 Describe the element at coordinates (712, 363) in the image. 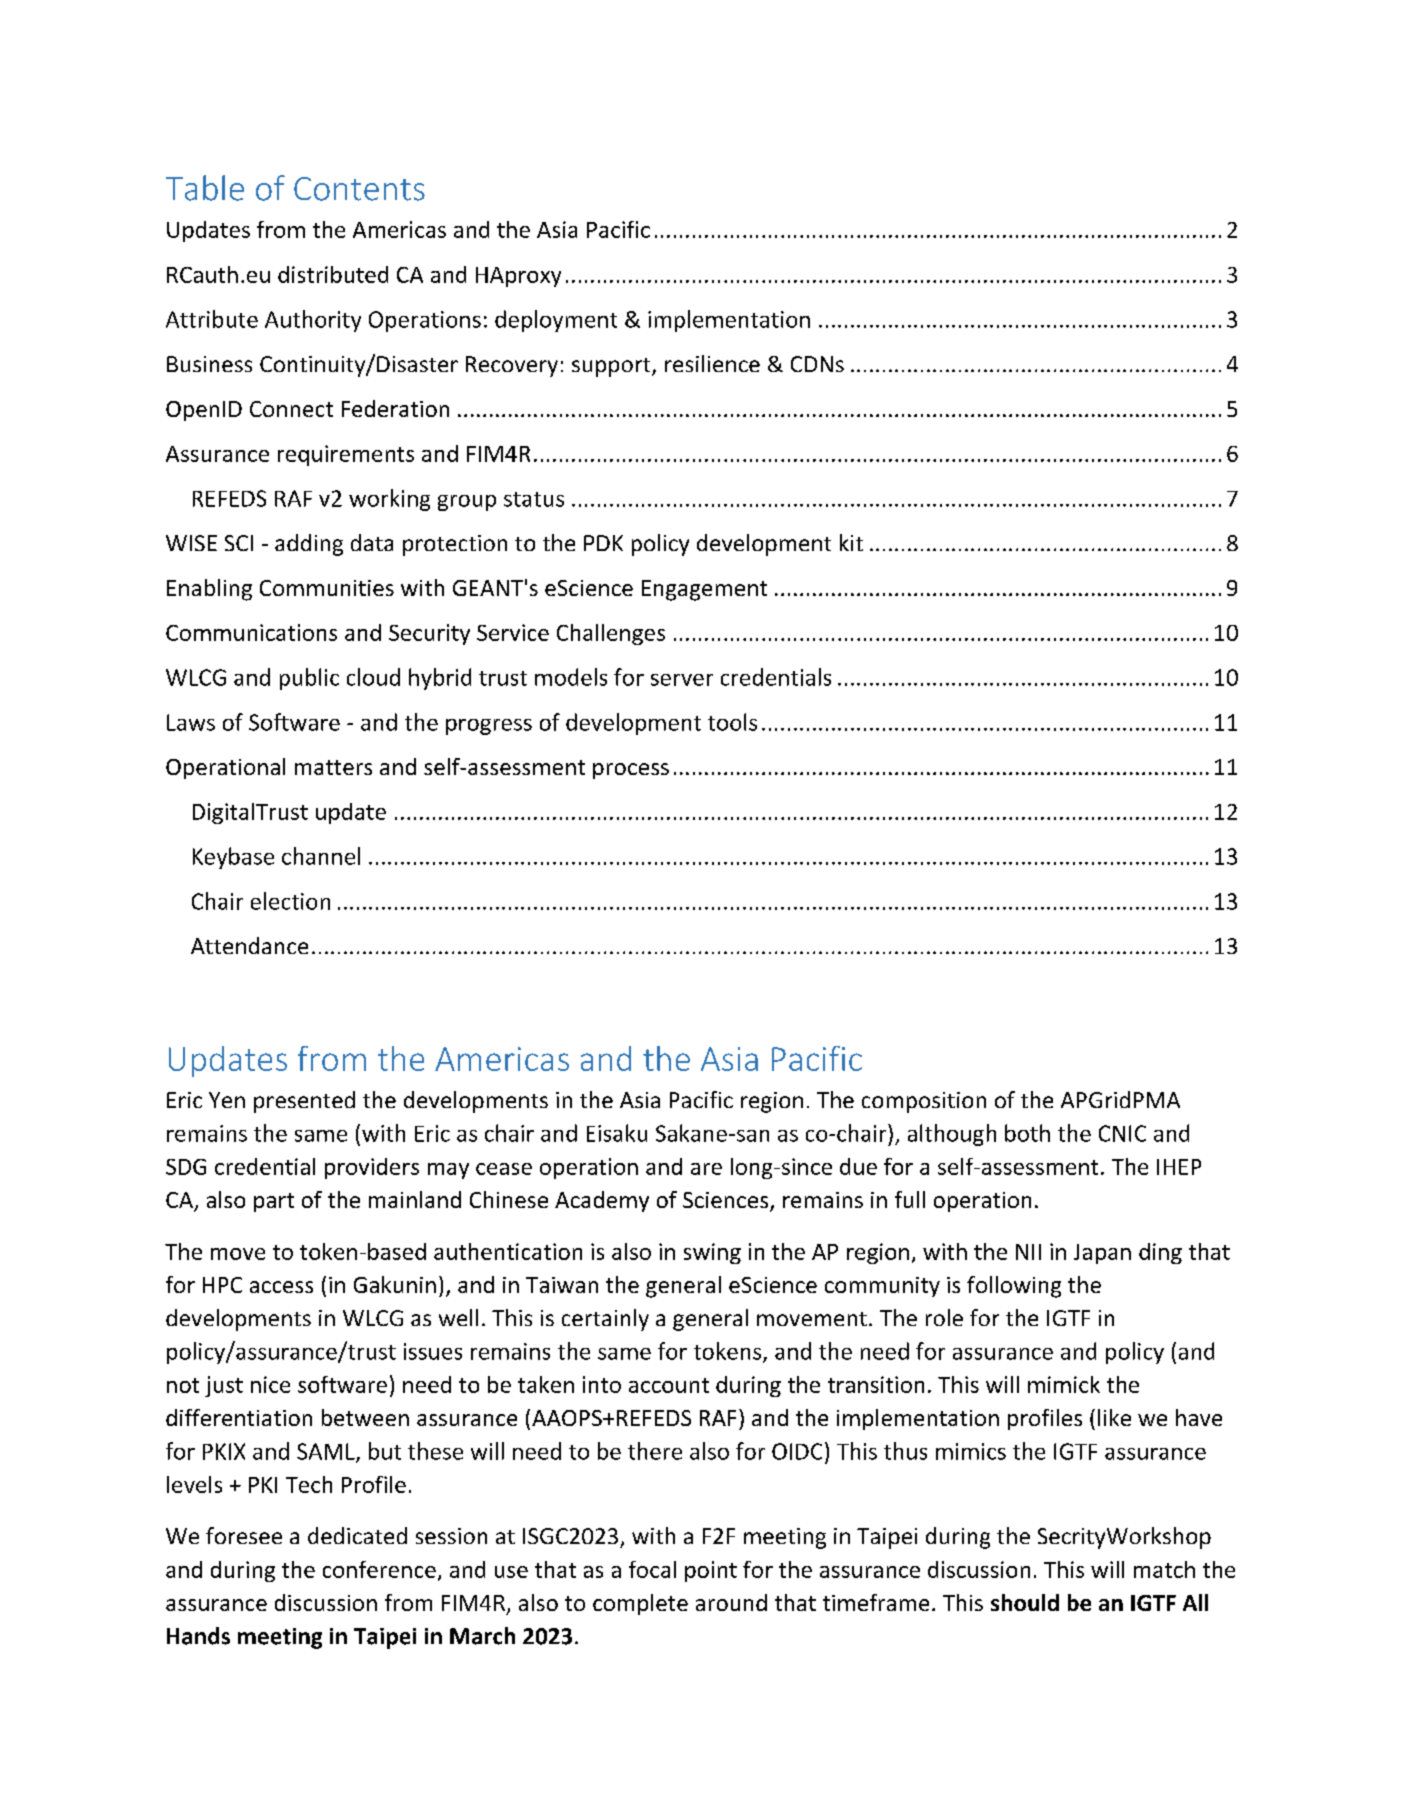

I see `resilience` at that location.
